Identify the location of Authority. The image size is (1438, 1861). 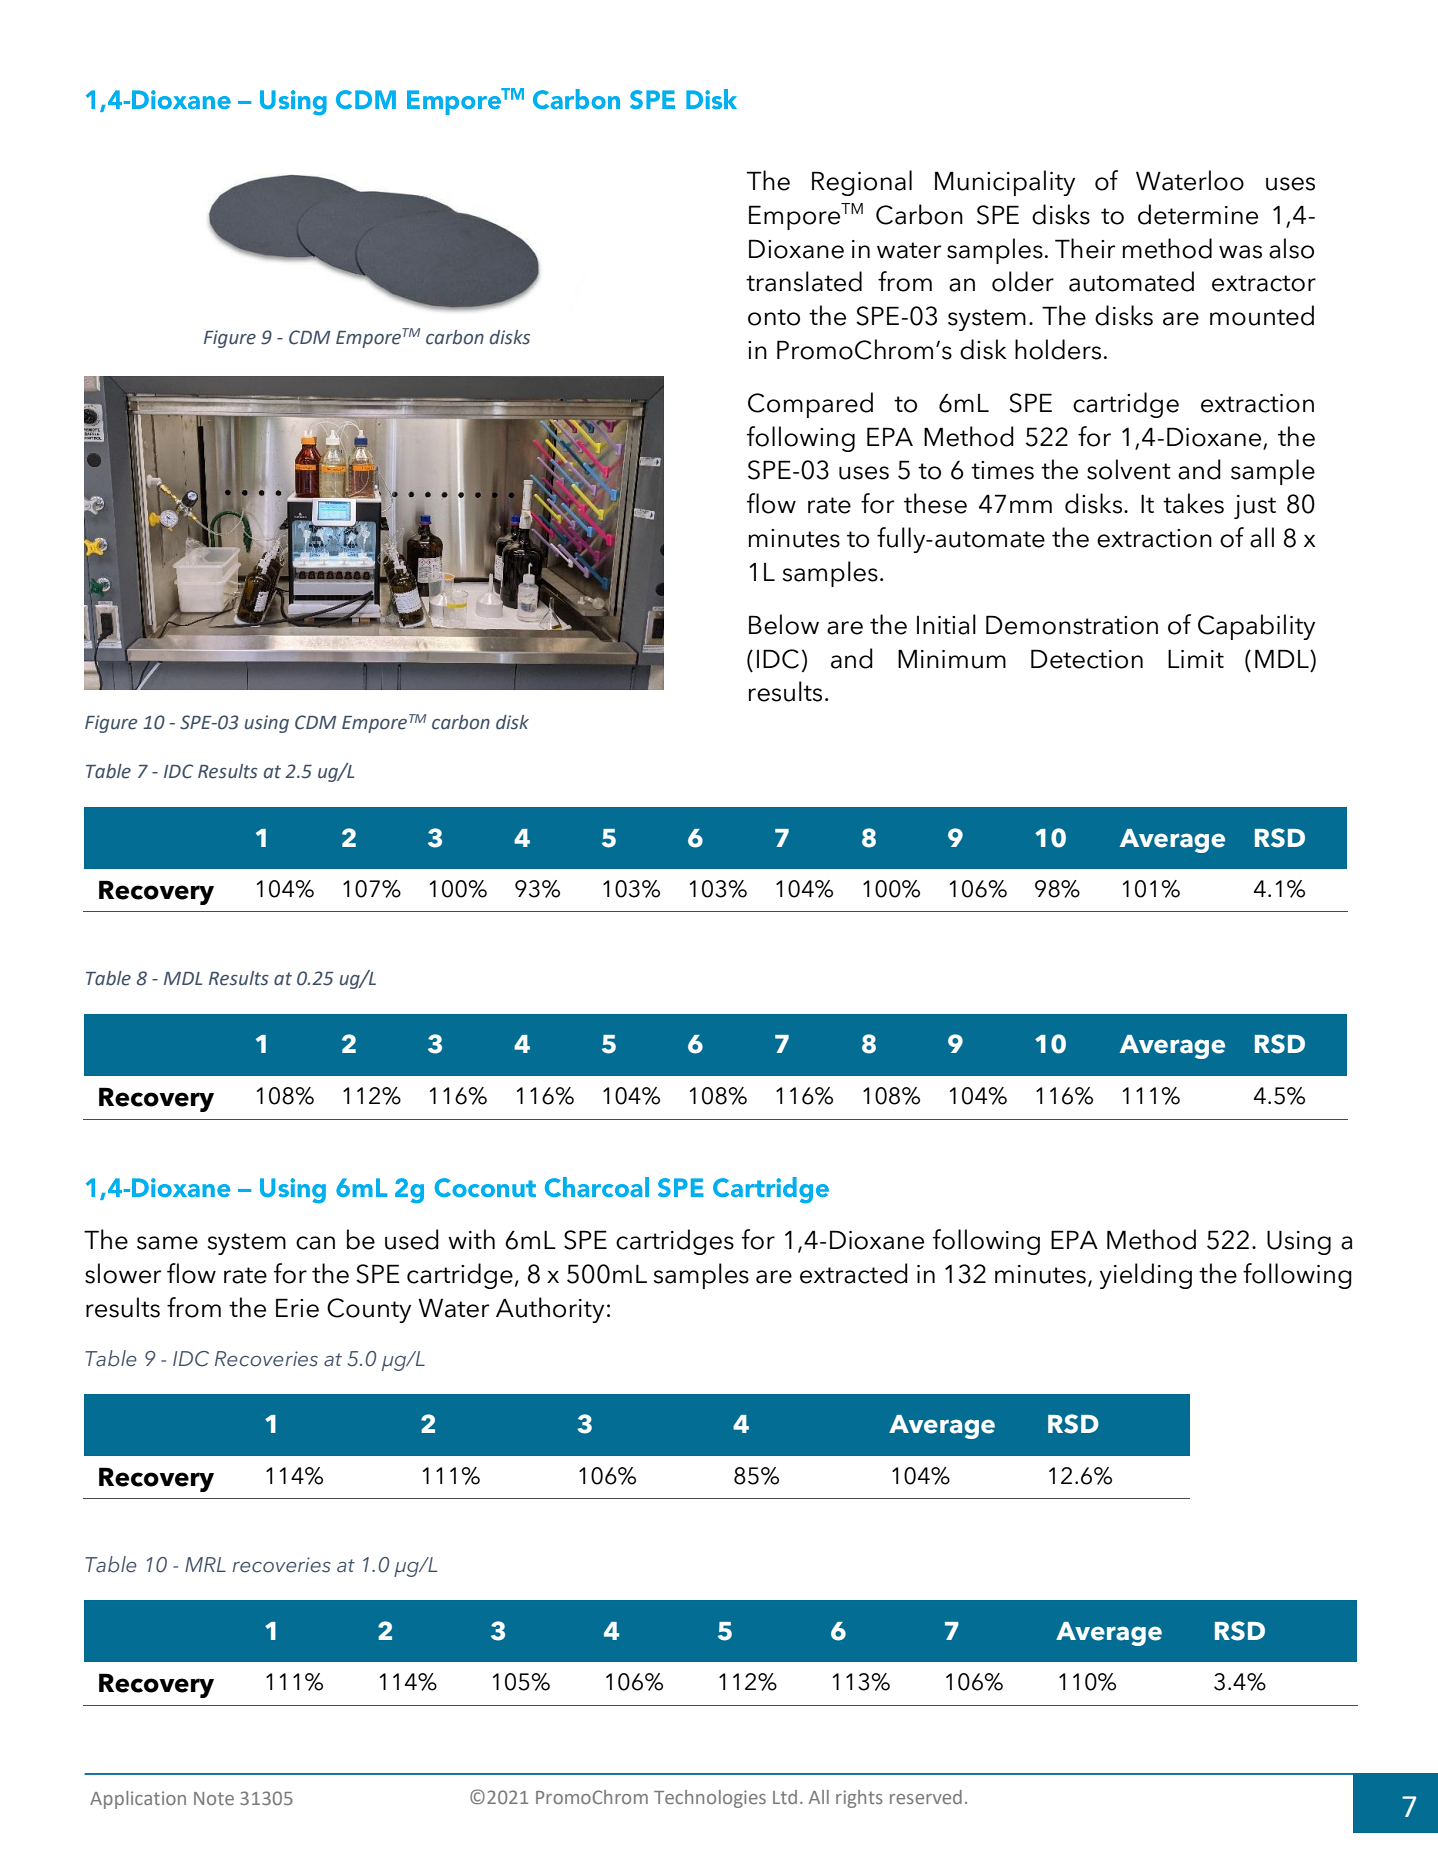
(550, 1310).
